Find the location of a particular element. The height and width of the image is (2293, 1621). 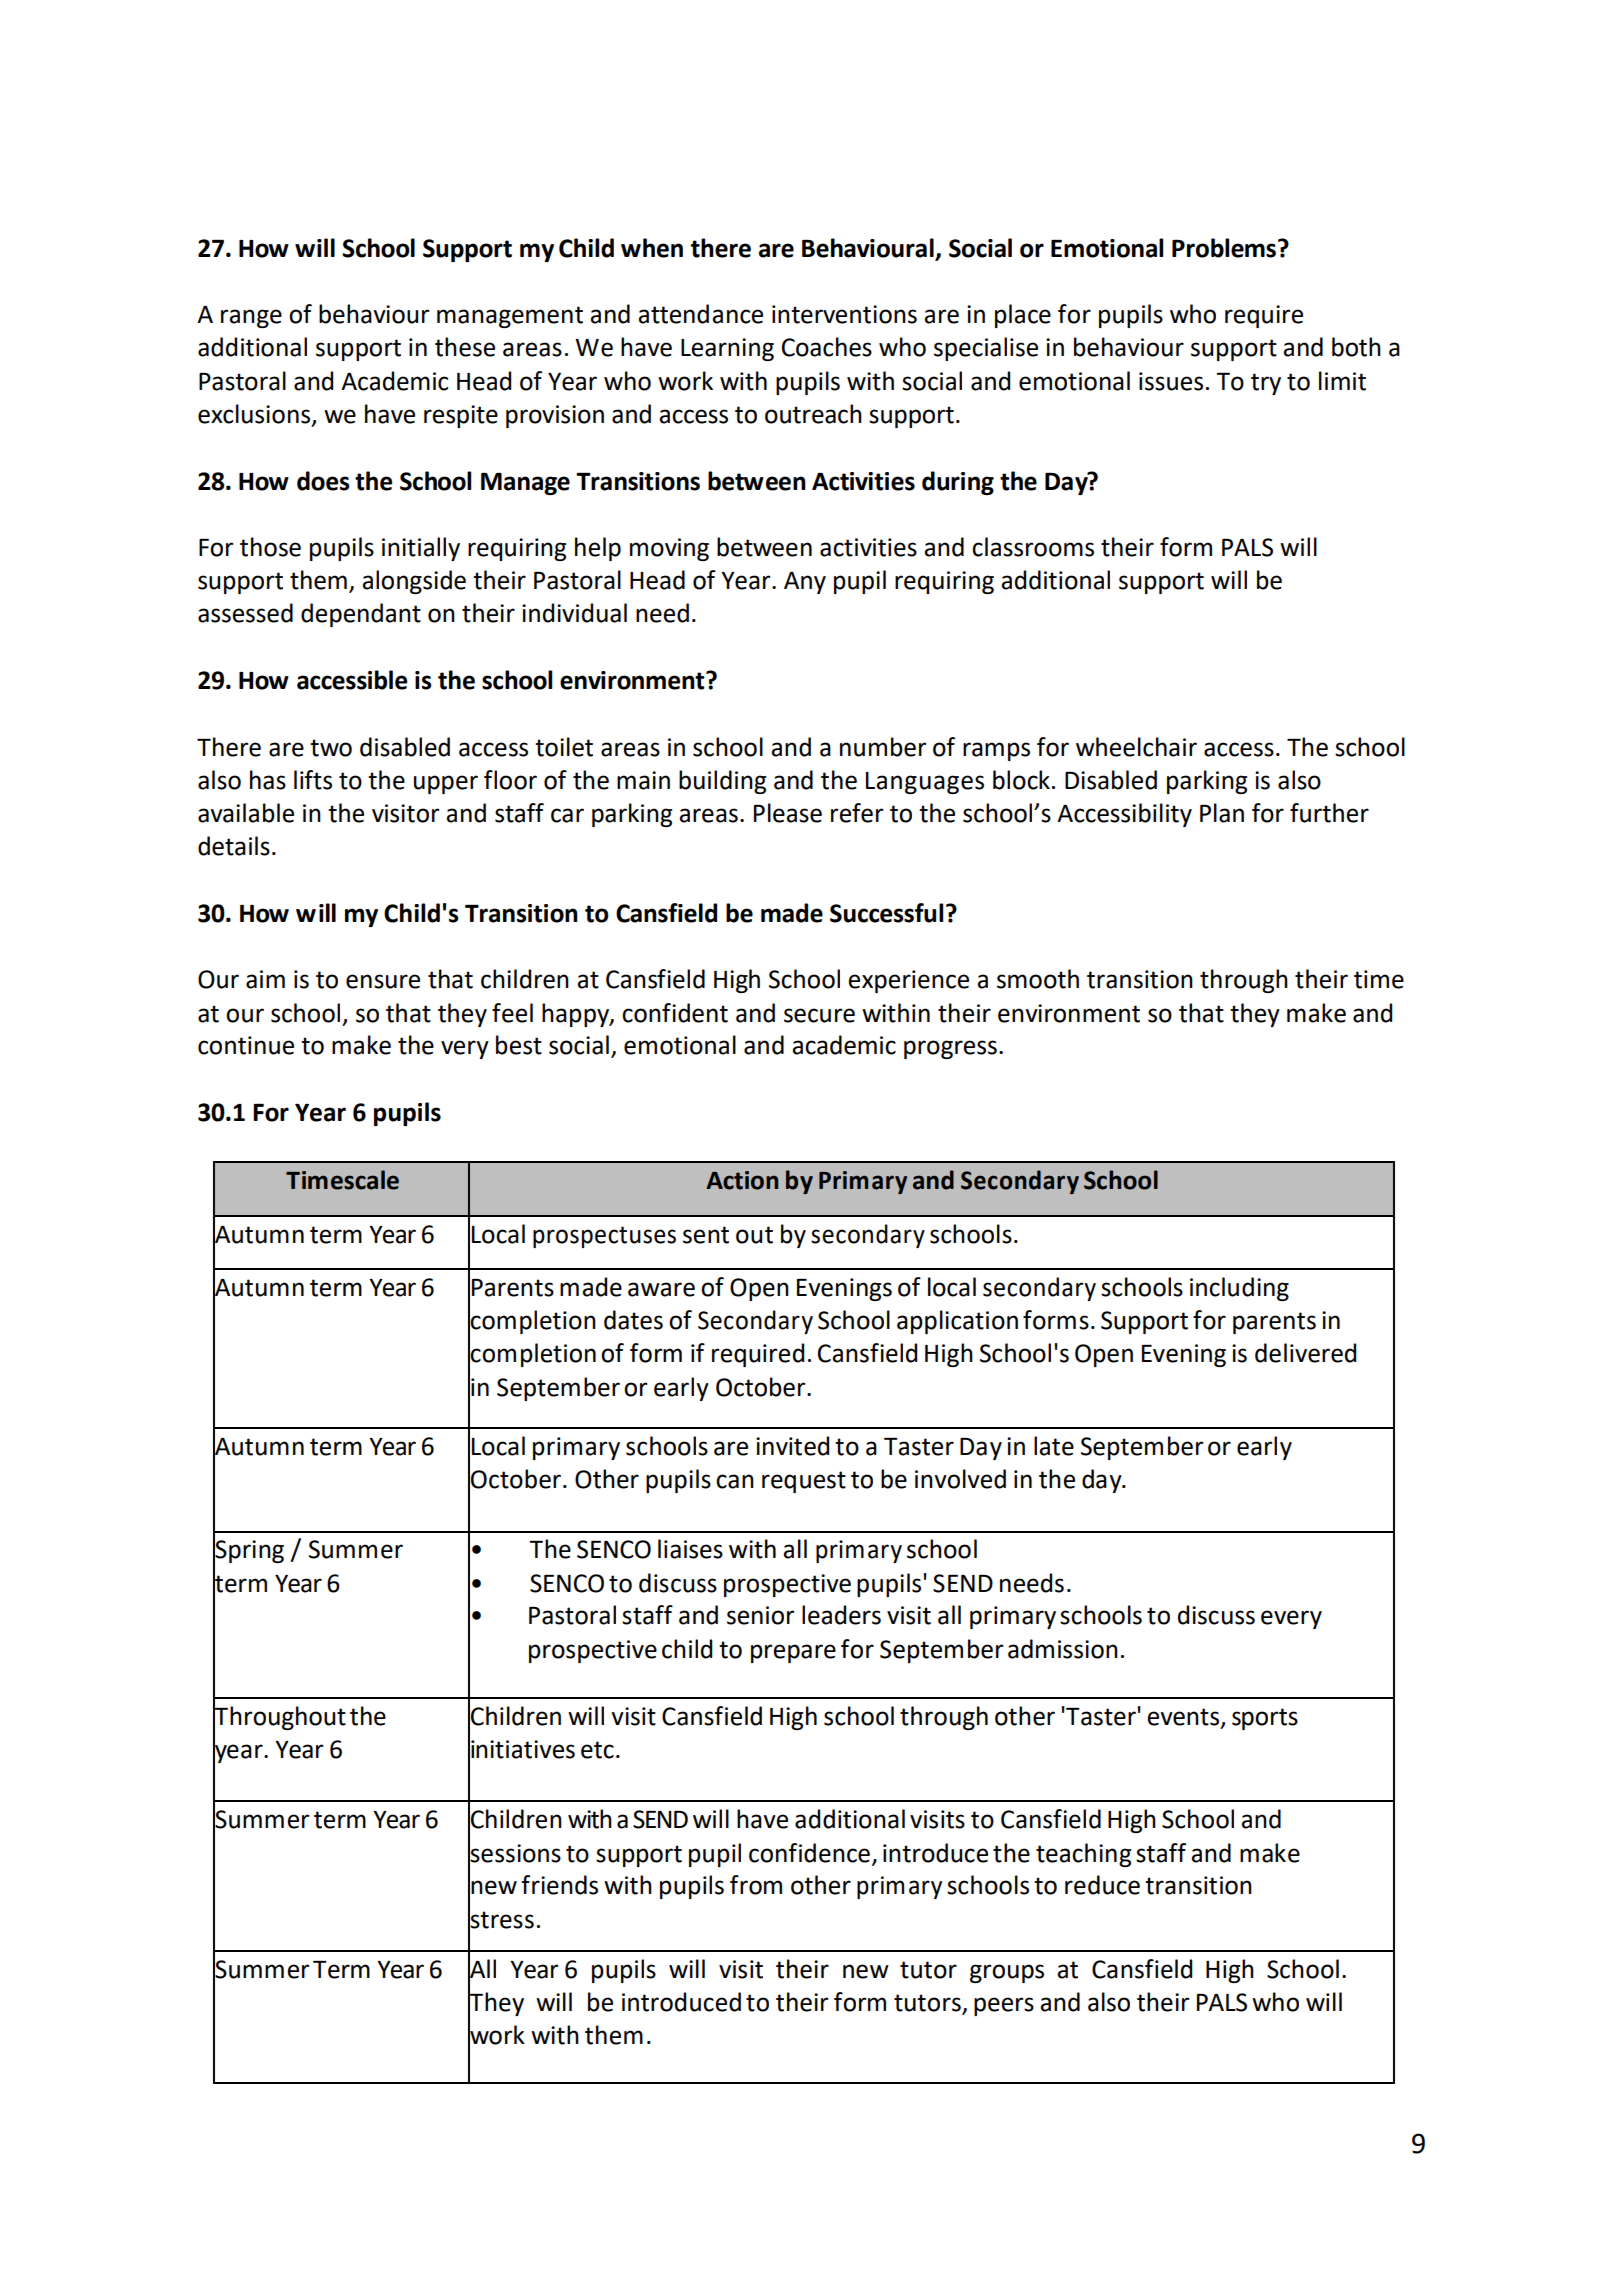

interventions is located at coordinates (844, 314).
